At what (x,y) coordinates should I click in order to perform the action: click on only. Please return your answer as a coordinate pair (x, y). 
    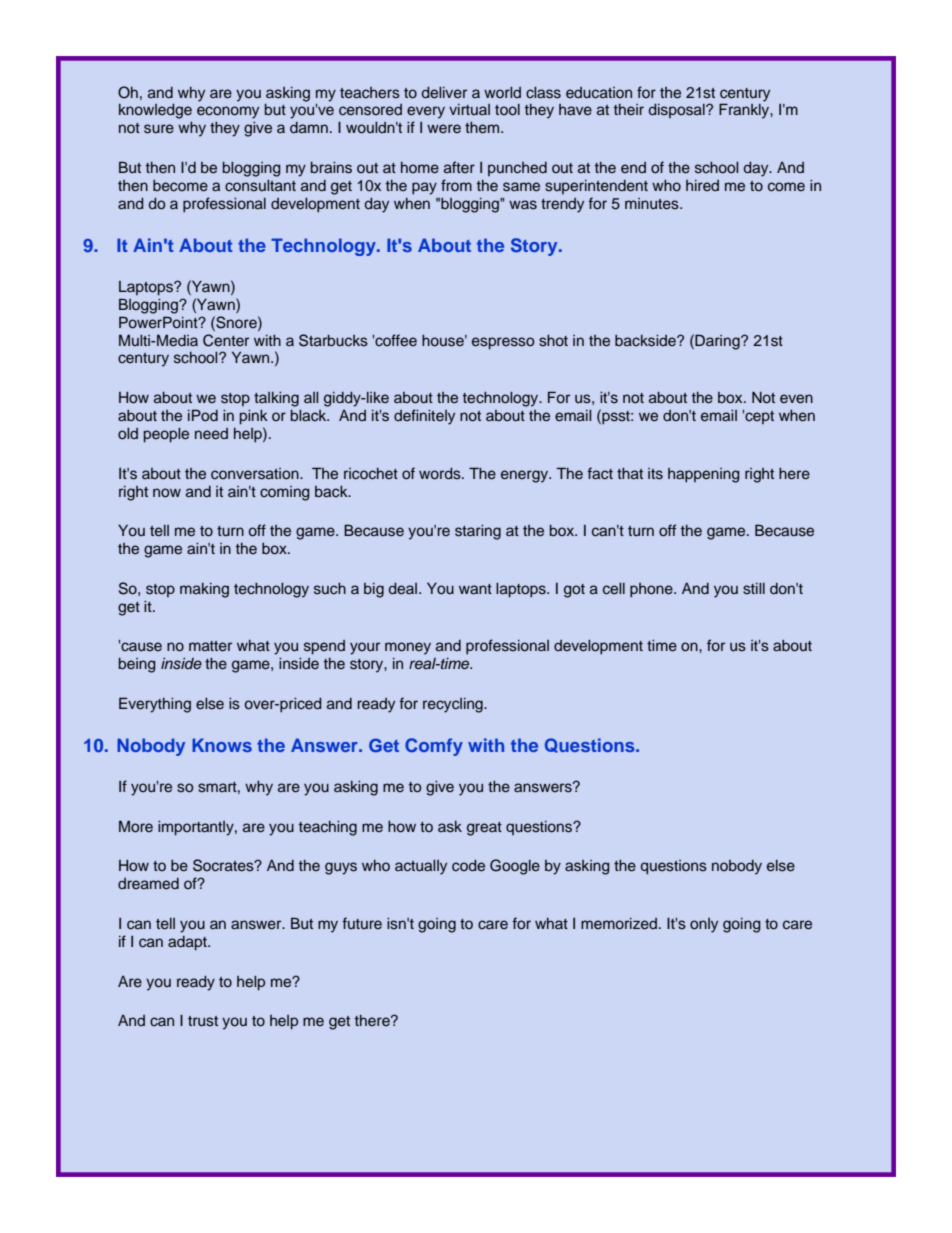
    Looking at the image, I should click on (704, 925).
